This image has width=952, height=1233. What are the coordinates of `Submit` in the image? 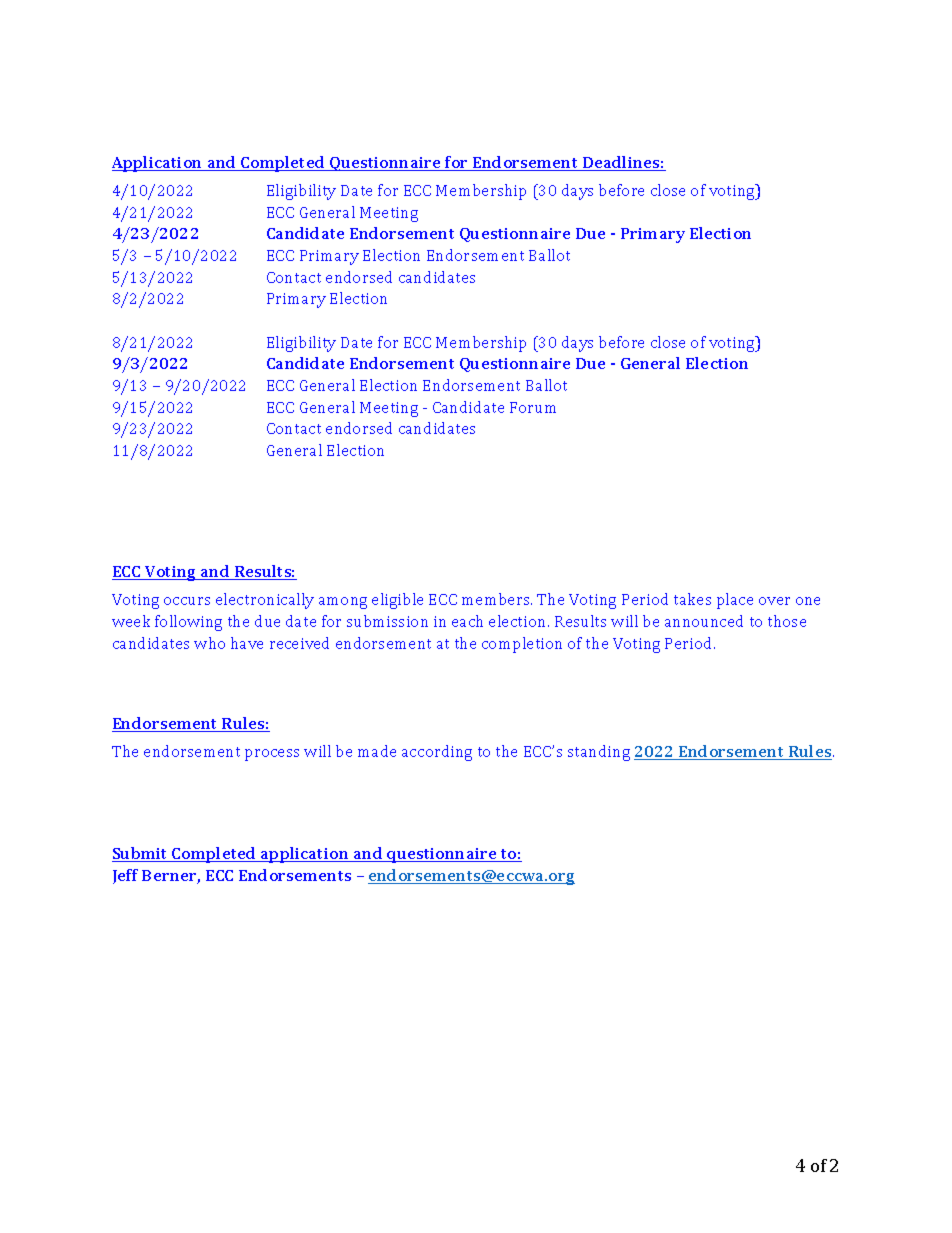 It's located at (141, 854).
